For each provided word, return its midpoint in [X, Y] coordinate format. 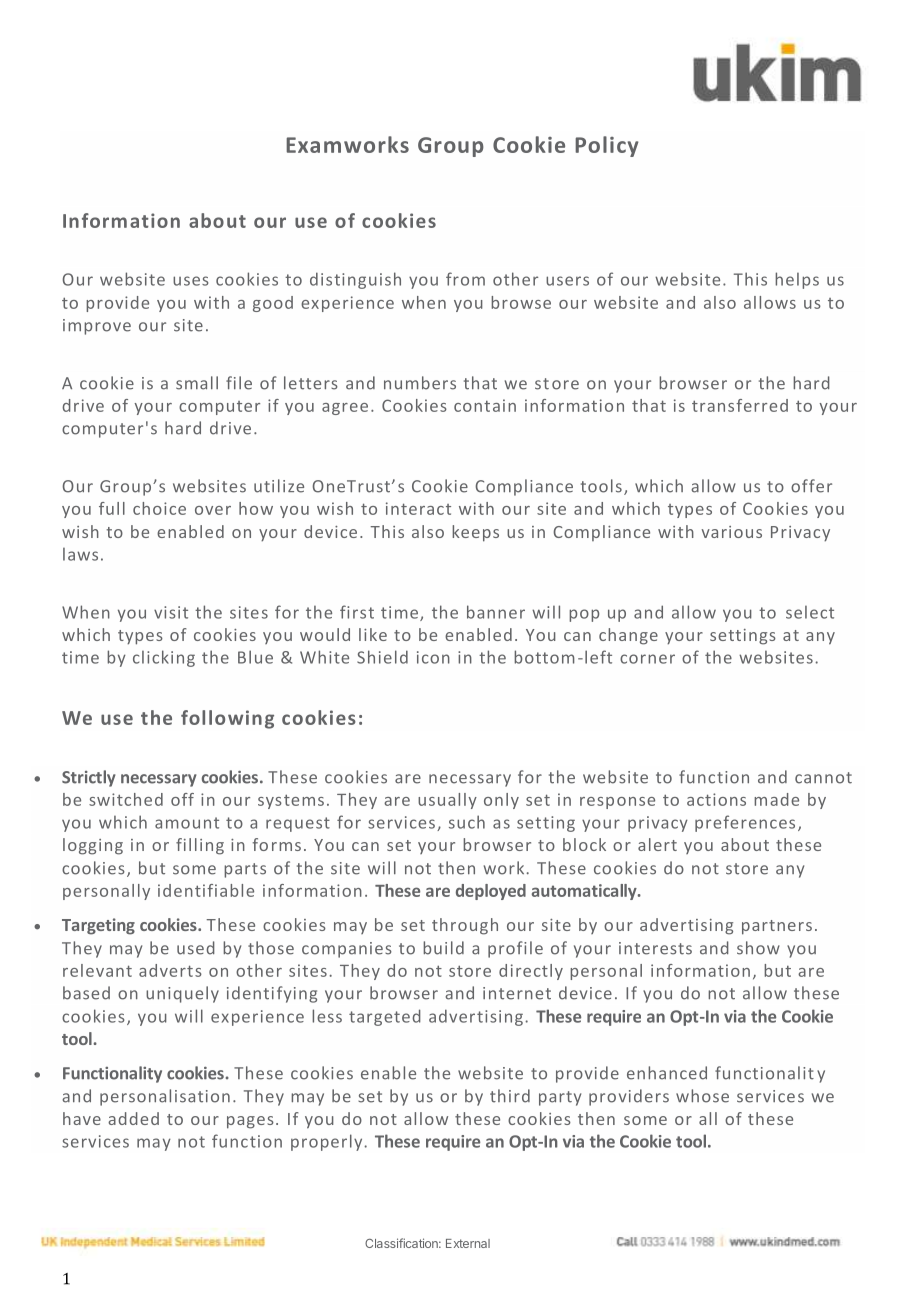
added [133, 1118]
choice [159, 508]
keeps [475, 533]
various [732, 532]
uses [190, 281]
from [465, 279]
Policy [607, 146]
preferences [745, 823]
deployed [491, 892]
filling [200, 846]
